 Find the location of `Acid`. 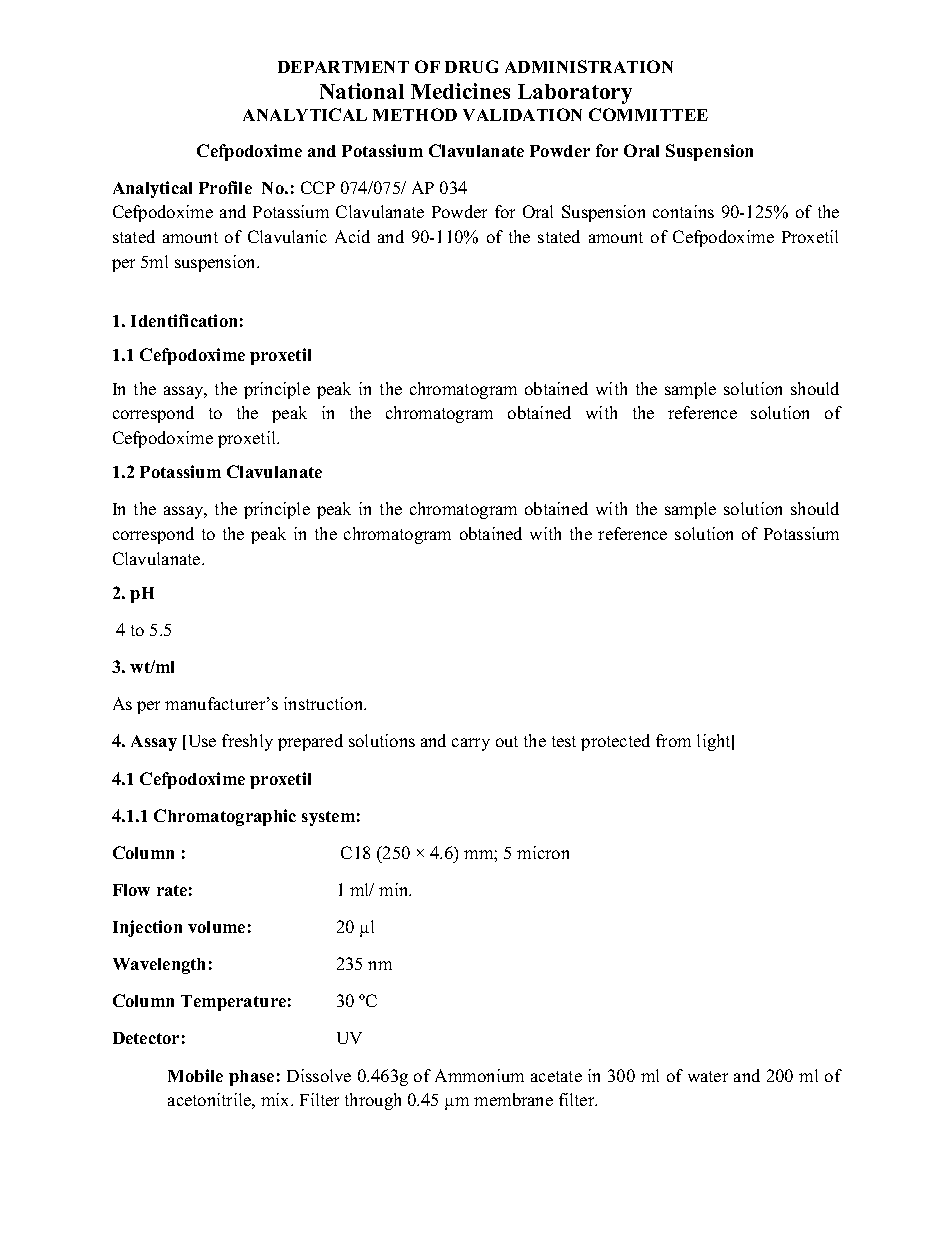

Acid is located at coordinates (352, 236).
